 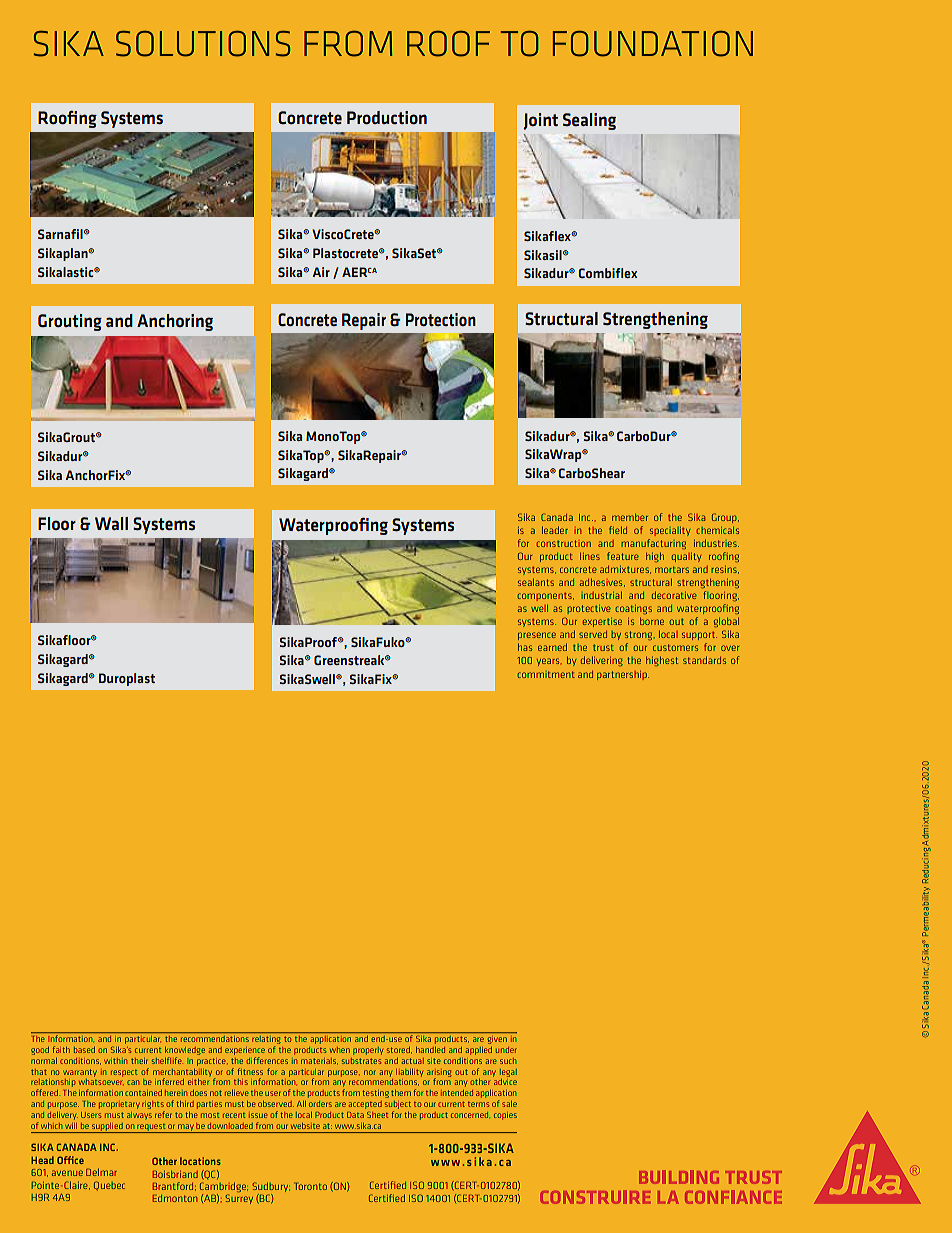 What do you see at coordinates (84, 1050) in the image?
I see `based` at bounding box center [84, 1050].
